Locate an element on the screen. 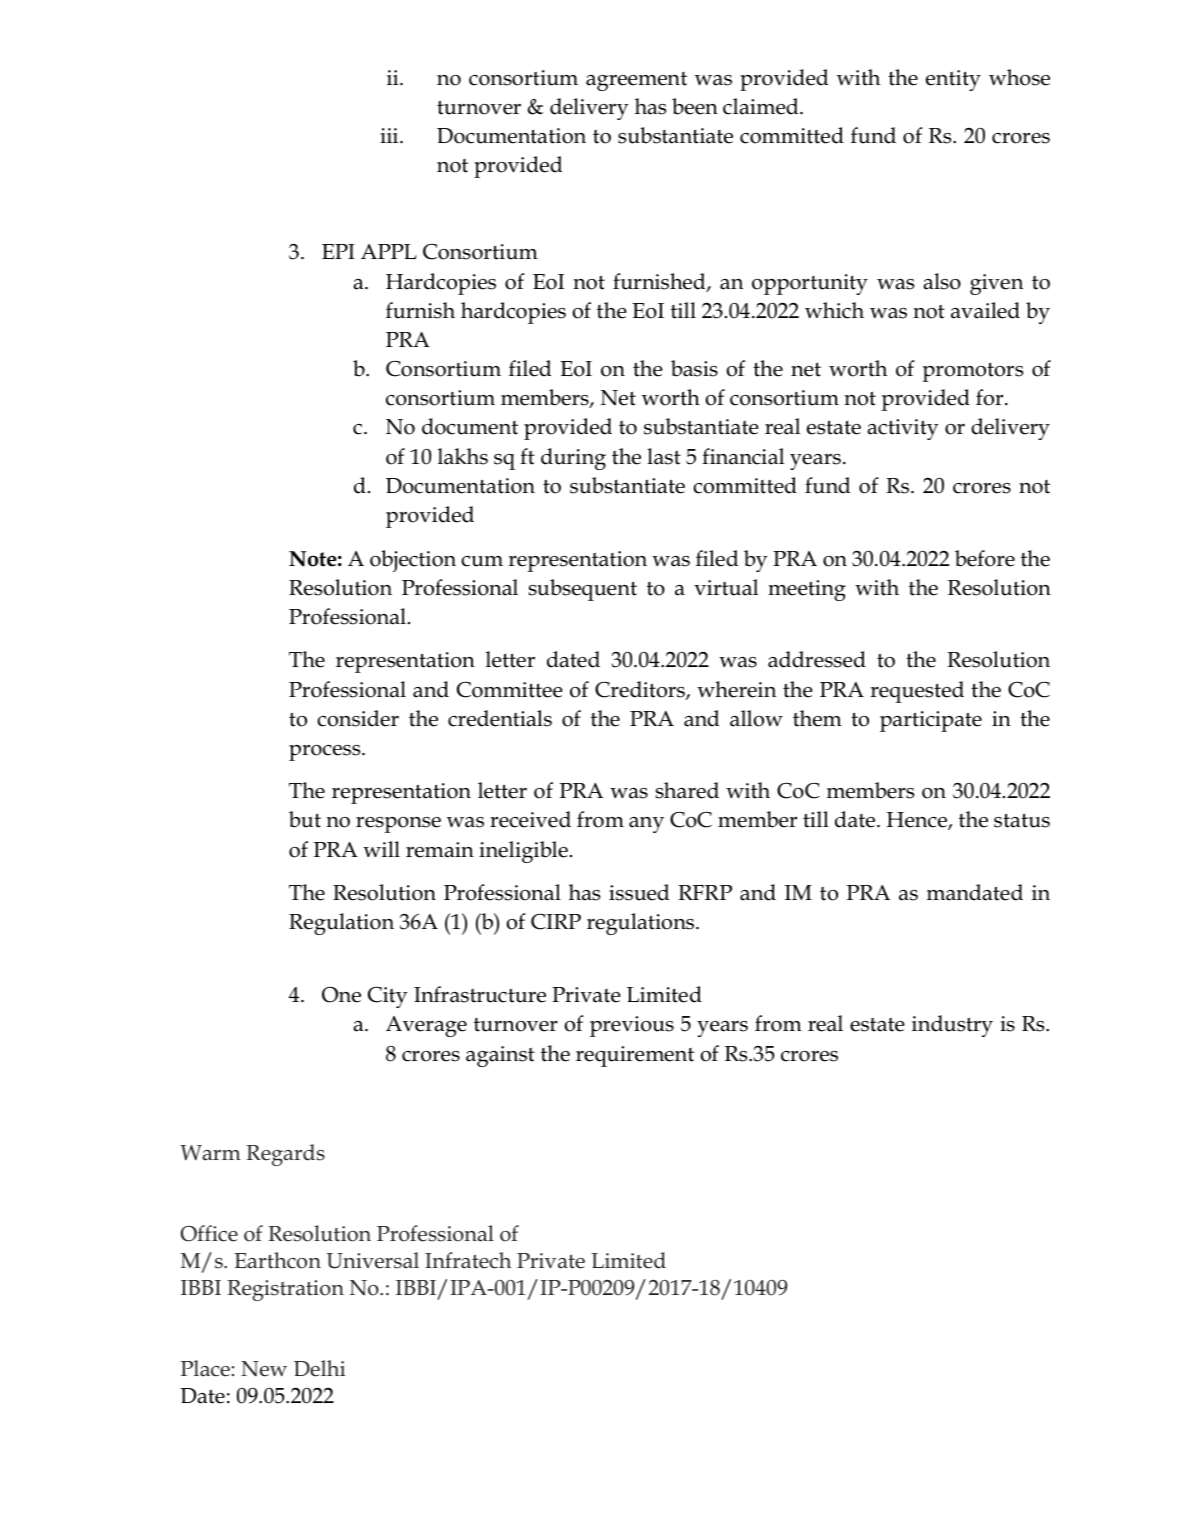 This screenshot has height=1526, width=1179. Delhi is located at coordinates (320, 1368).
